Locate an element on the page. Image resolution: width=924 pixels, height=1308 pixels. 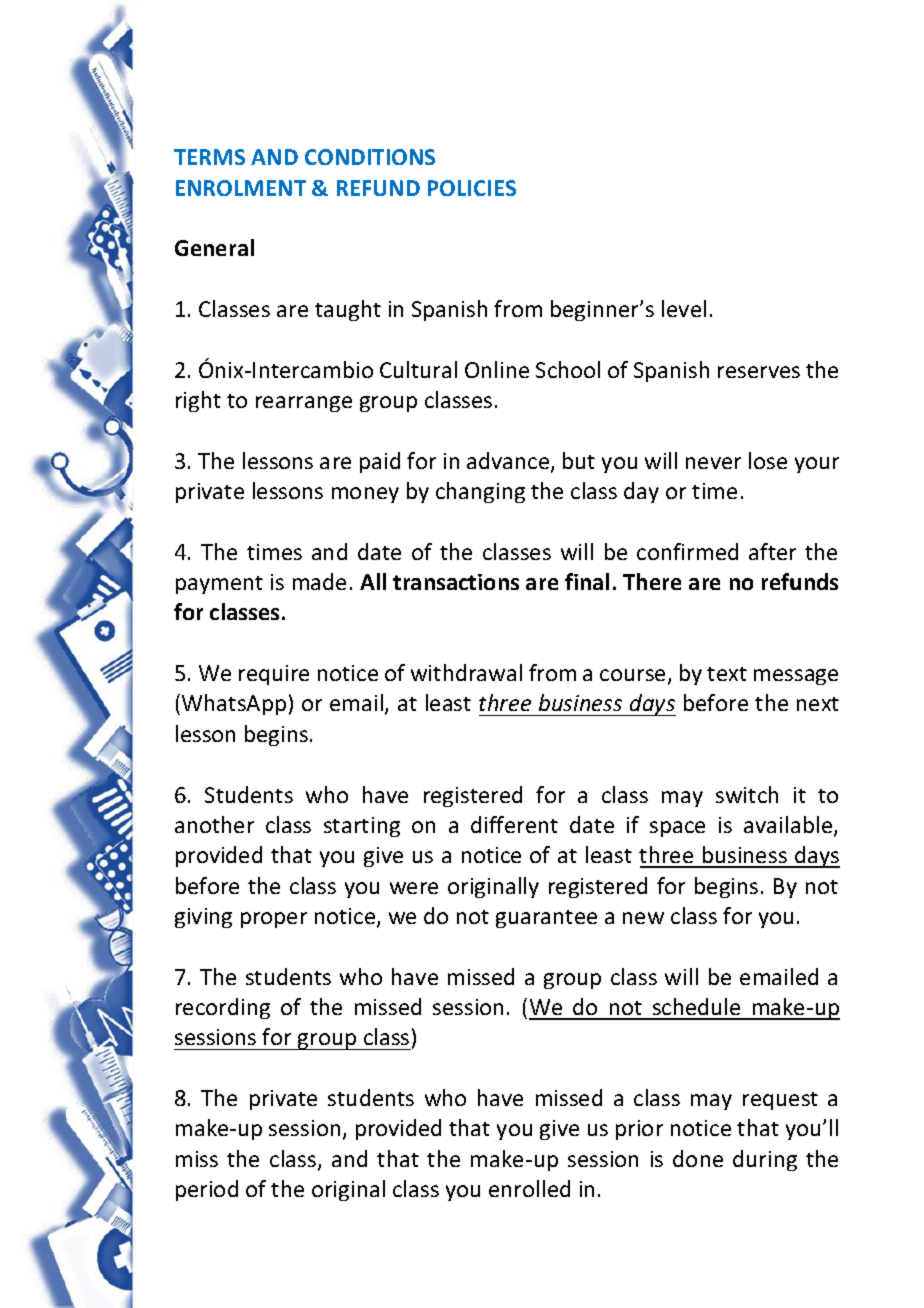
rearrange is located at coordinates (304, 404).
